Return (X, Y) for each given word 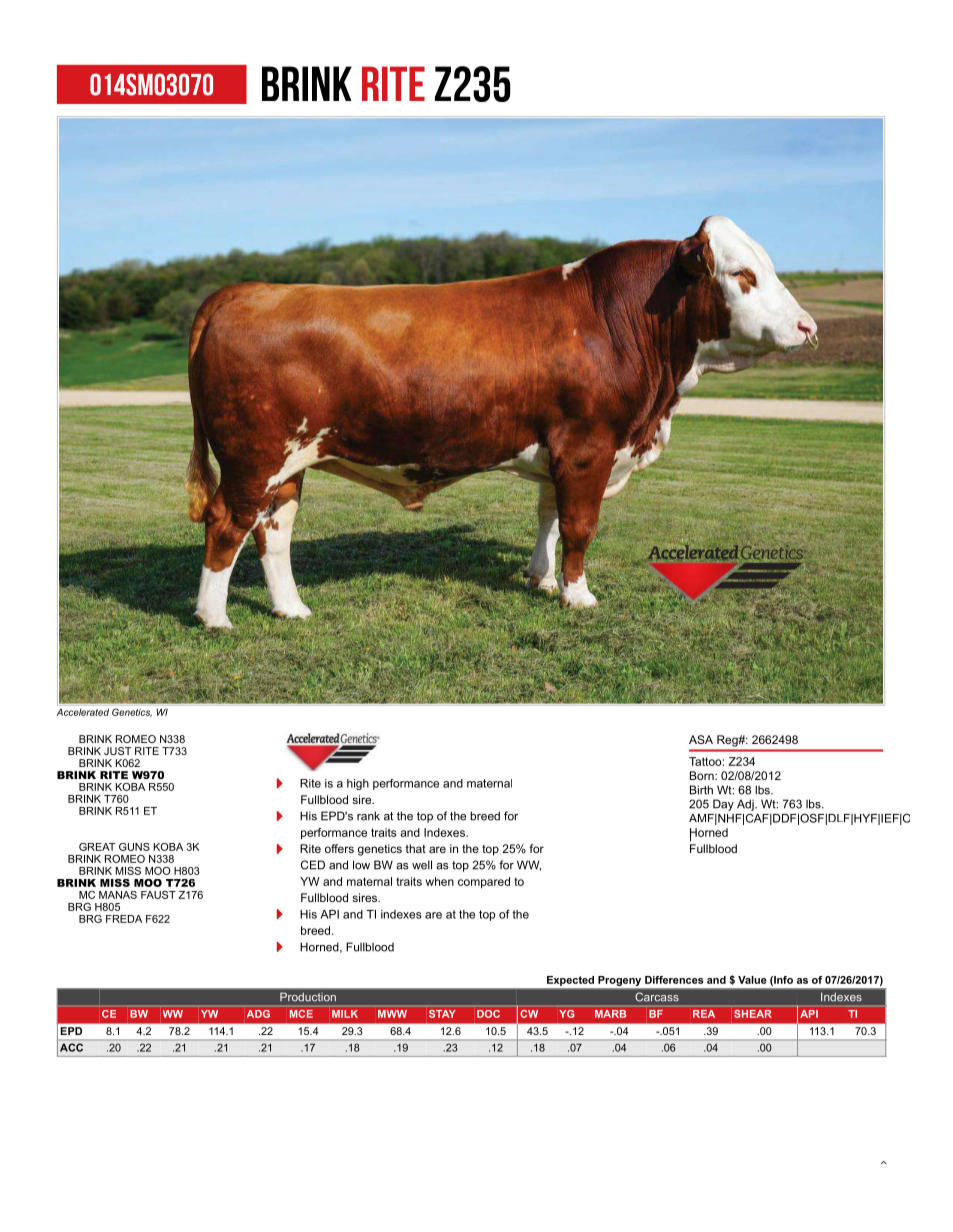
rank (368, 816)
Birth (701, 790)
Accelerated (83, 712)
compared (484, 882)
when (440, 881)
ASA (701, 739)
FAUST (158, 895)
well (422, 865)
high (358, 784)
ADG (258, 1014)
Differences (674, 980)
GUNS (134, 847)
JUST (117, 751)
